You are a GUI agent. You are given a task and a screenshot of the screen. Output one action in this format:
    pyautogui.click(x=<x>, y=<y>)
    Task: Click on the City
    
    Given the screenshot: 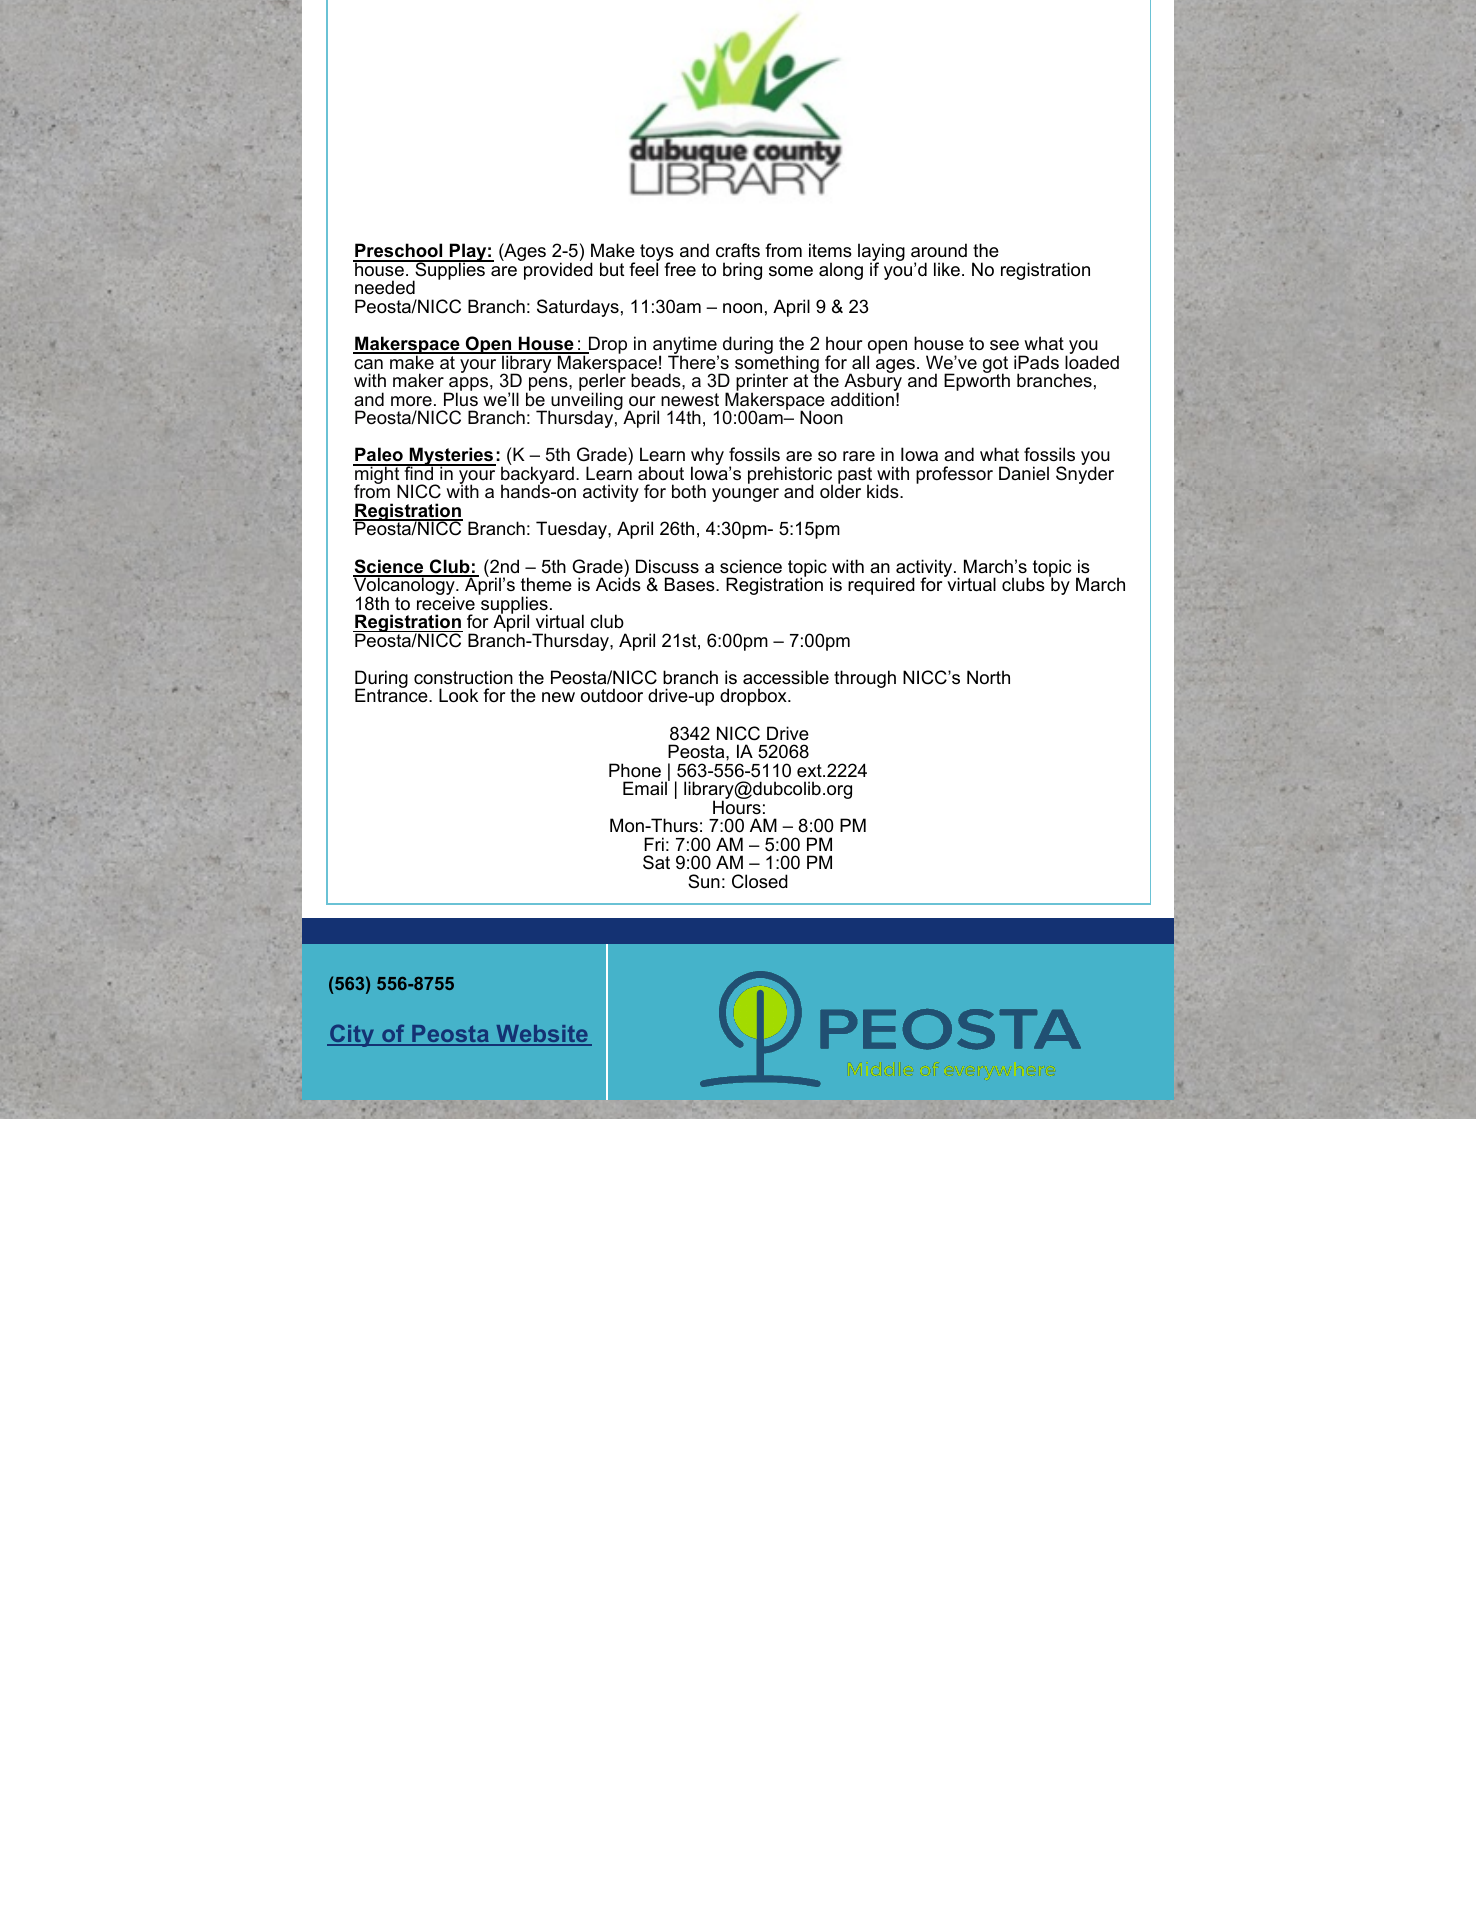 What is the action you would take?
    pyautogui.click(x=352, y=1036)
